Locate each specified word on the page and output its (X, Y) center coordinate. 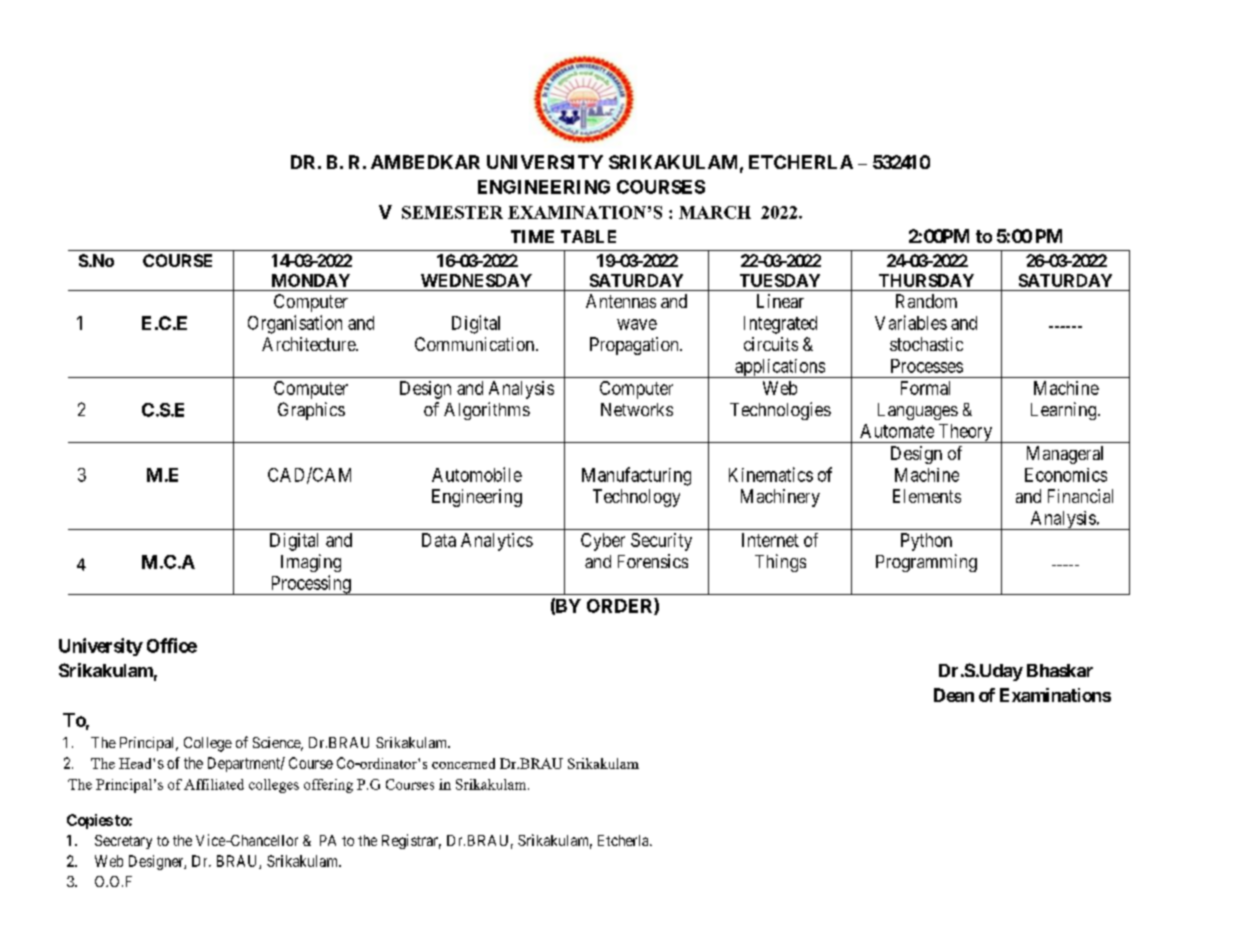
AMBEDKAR (425, 162)
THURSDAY (926, 280)
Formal (925, 388)
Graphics (311, 411)
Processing (310, 585)
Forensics (653, 561)
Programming (926, 563)
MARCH (715, 212)
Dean (954, 695)
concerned (463, 763)
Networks (637, 409)
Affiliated (214, 784)
